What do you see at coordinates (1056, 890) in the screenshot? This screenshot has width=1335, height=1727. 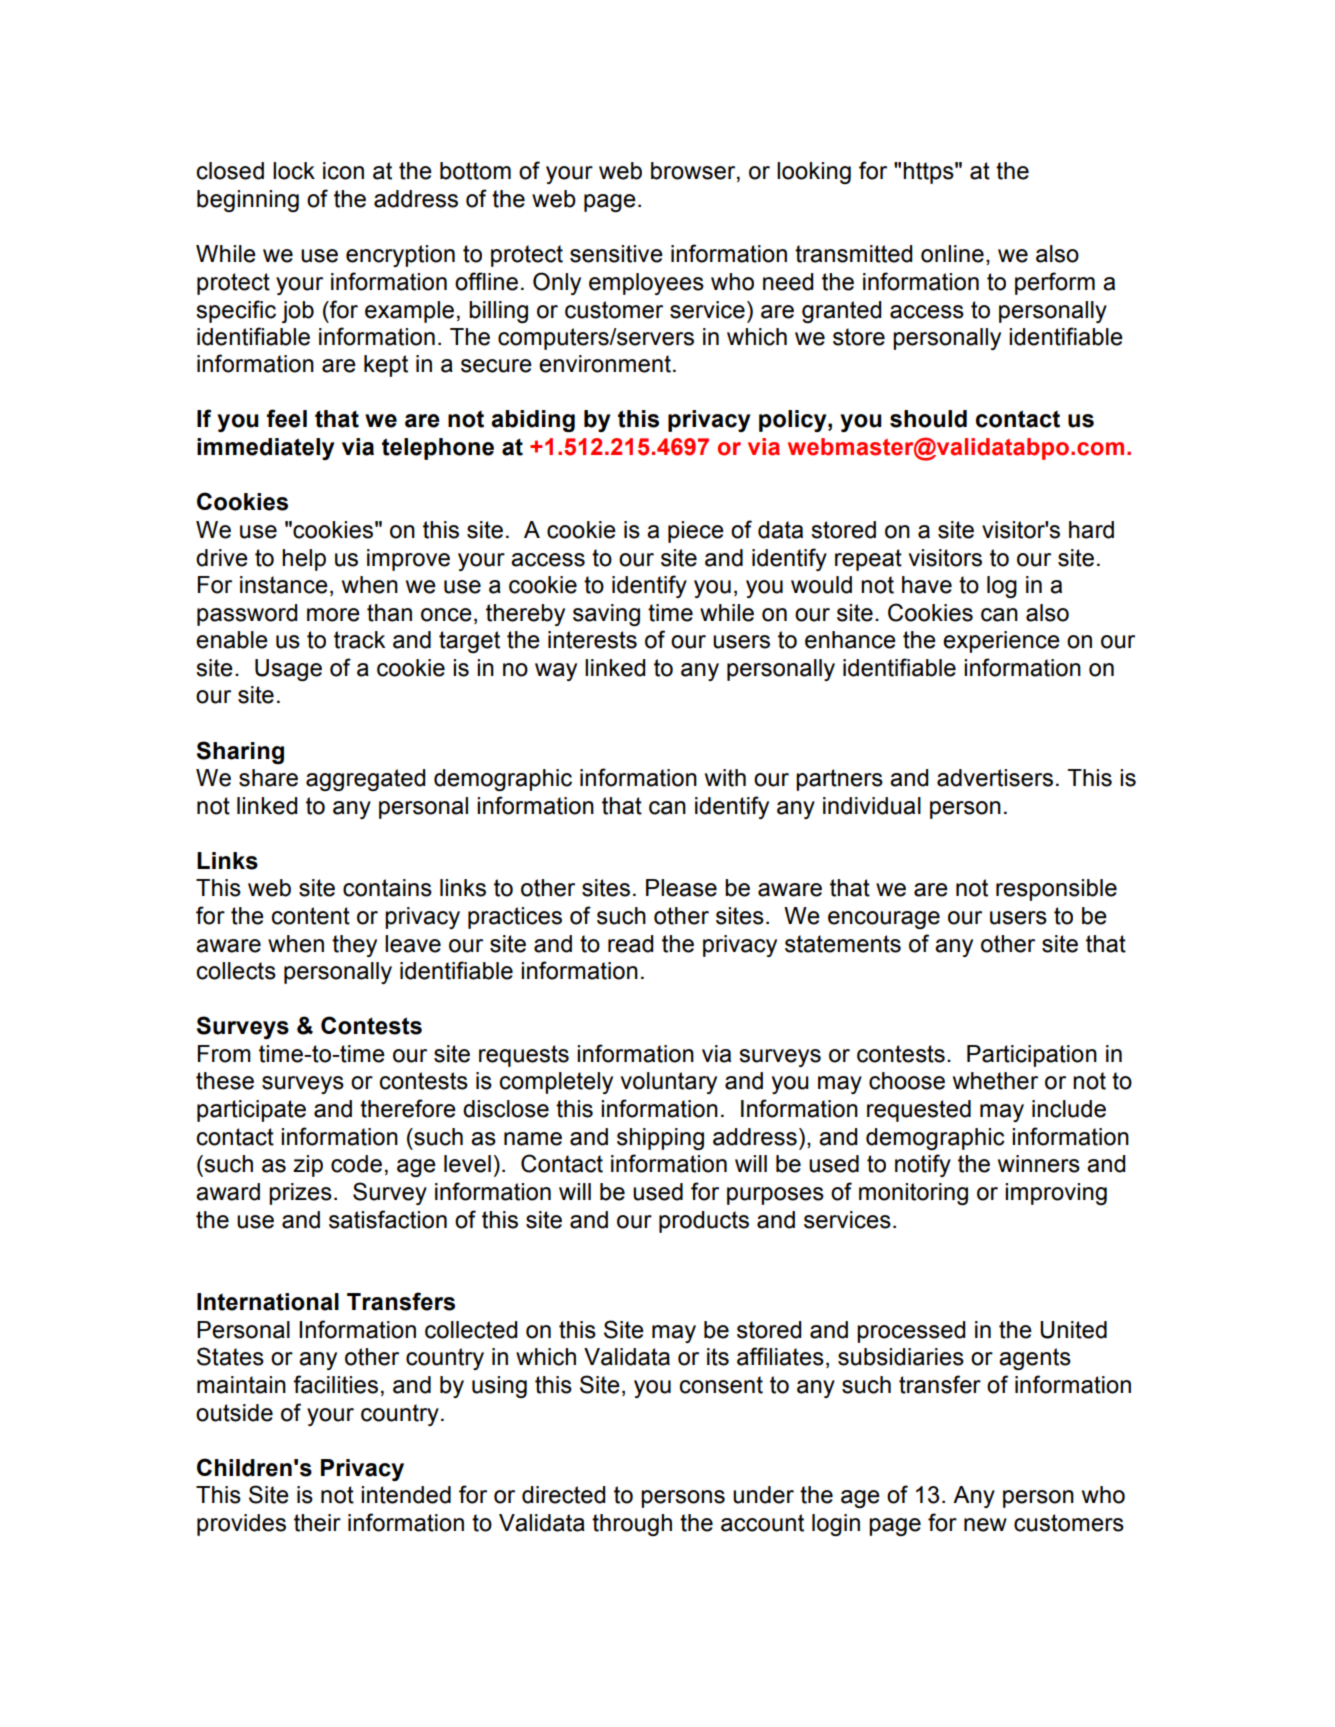 I see `responsible` at bounding box center [1056, 890].
